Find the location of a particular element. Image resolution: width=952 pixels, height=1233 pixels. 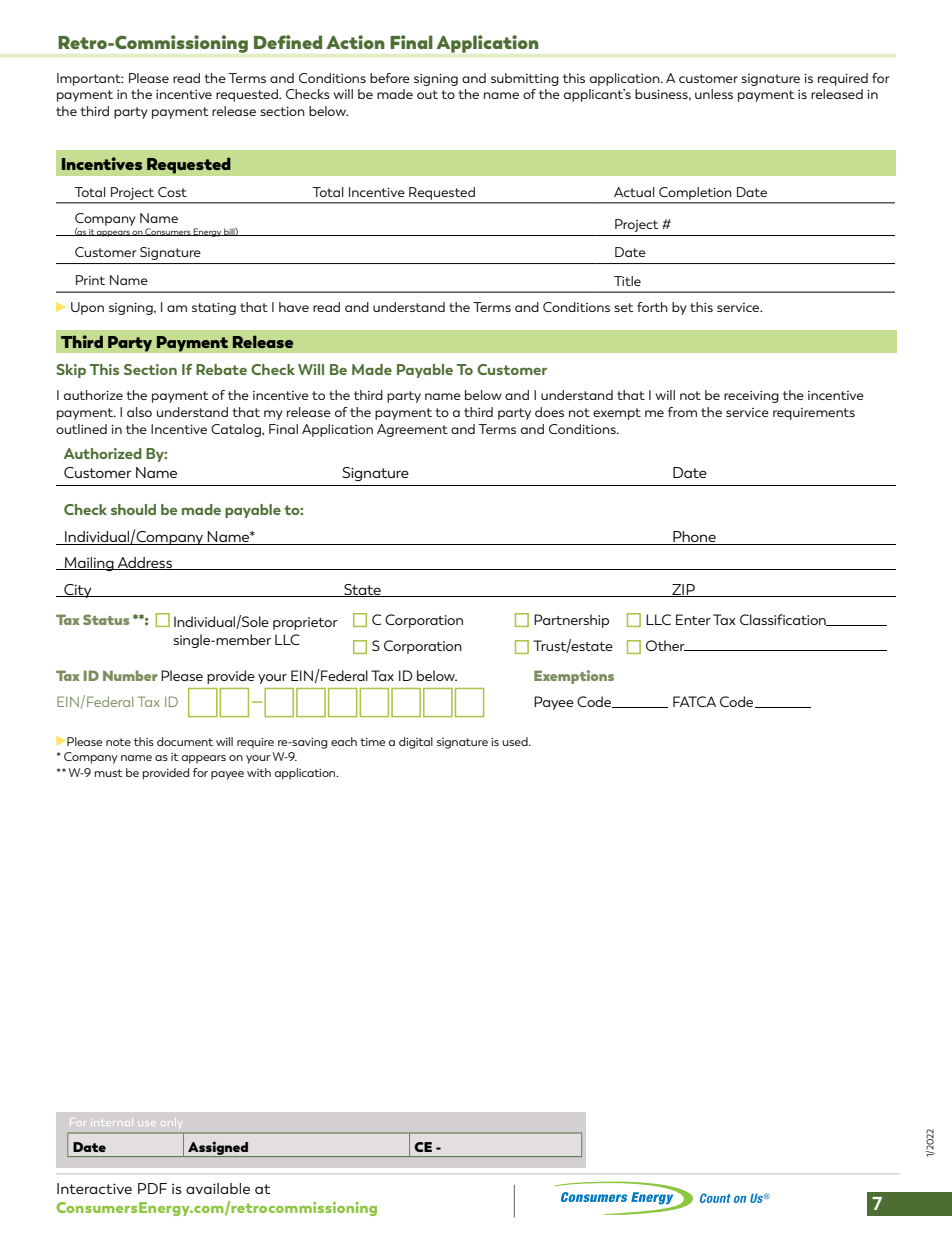

PDF is located at coordinates (152, 1188).
